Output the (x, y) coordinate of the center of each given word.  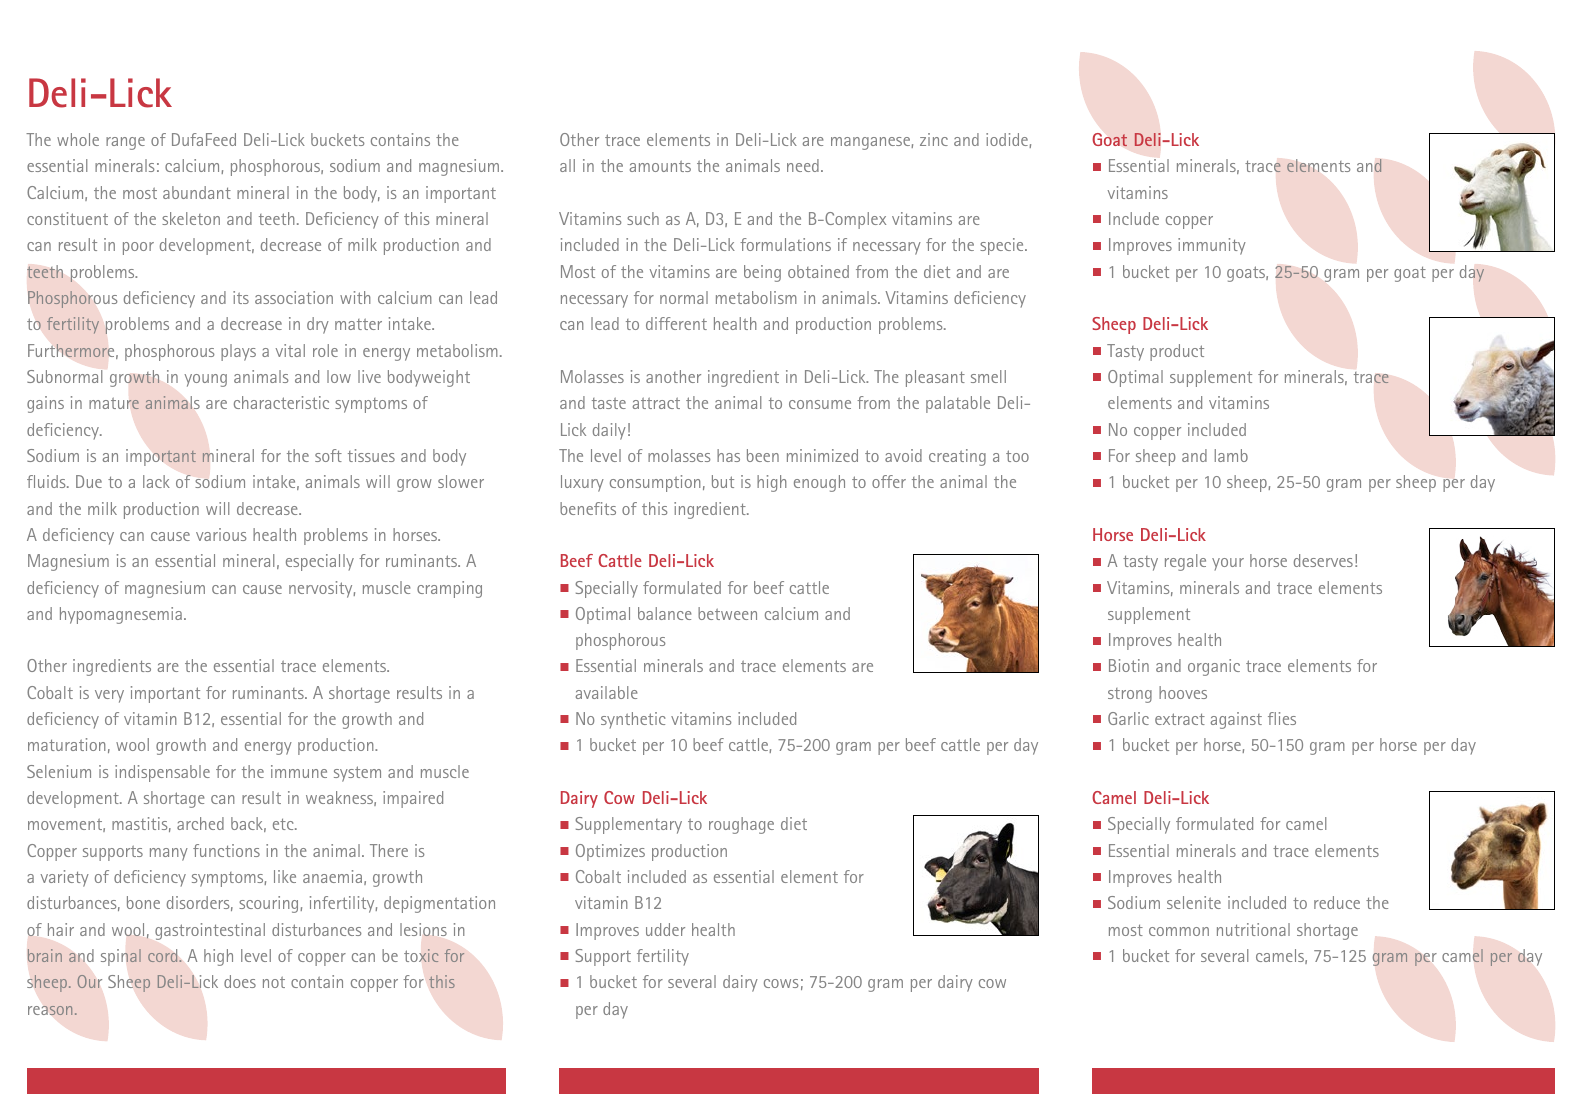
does (240, 981)
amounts (660, 166)
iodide (1008, 140)
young (205, 380)
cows (781, 983)
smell (988, 376)
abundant (197, 192)
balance (664, 613)
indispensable (162, 773)
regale (1185, 562)
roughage (741, 825)
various (221, 534)
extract (1180, 719)
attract (656, 403)
